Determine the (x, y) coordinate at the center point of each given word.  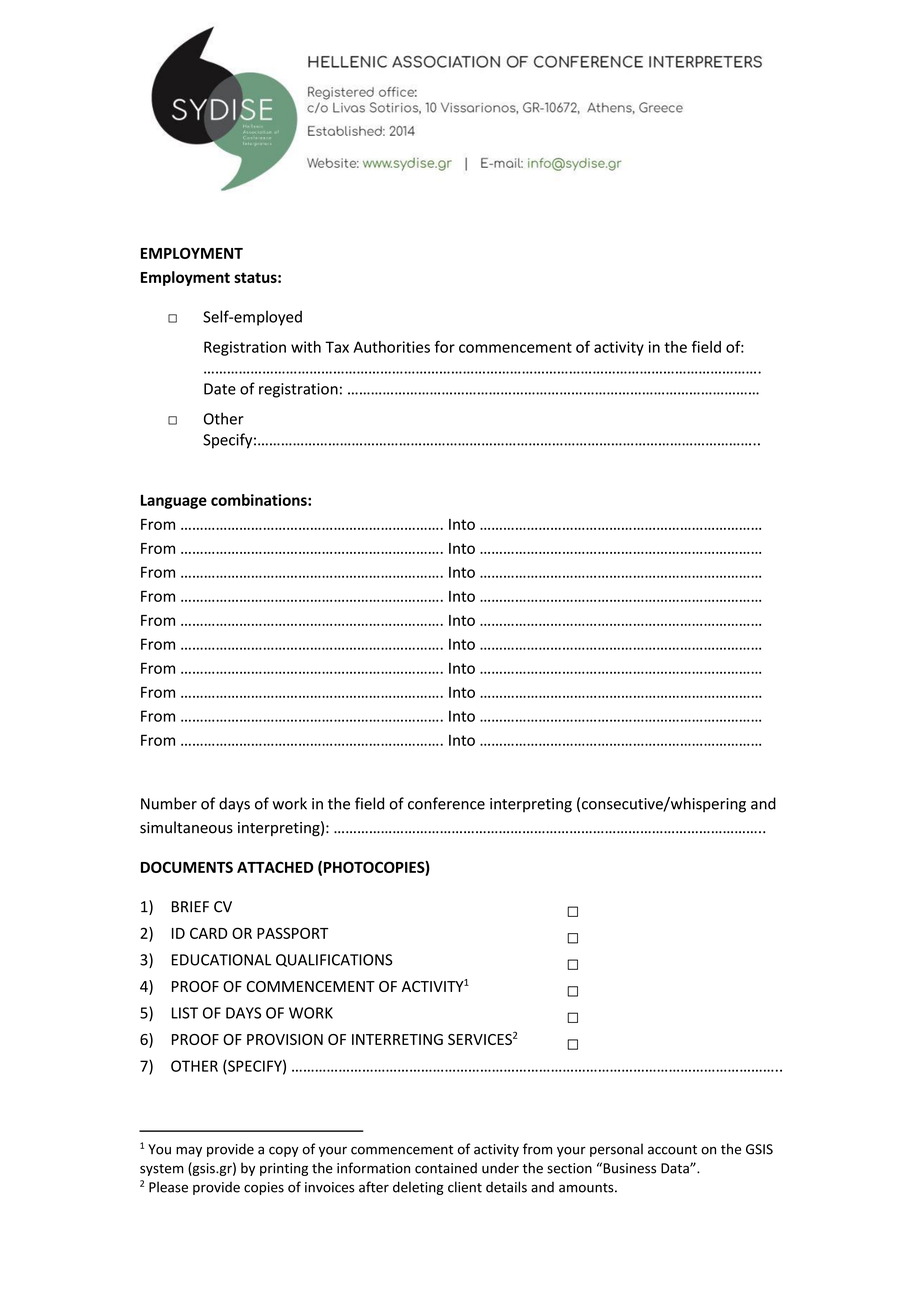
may (189, 1151)
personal (616, 1150)
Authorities (391, 347)
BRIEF (190, 906)
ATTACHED (275, 867)
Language (174, 501)
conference (446, 803)
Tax (337, 347)
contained (446, 1168)
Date (220, 389)
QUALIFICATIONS (334, 960)
